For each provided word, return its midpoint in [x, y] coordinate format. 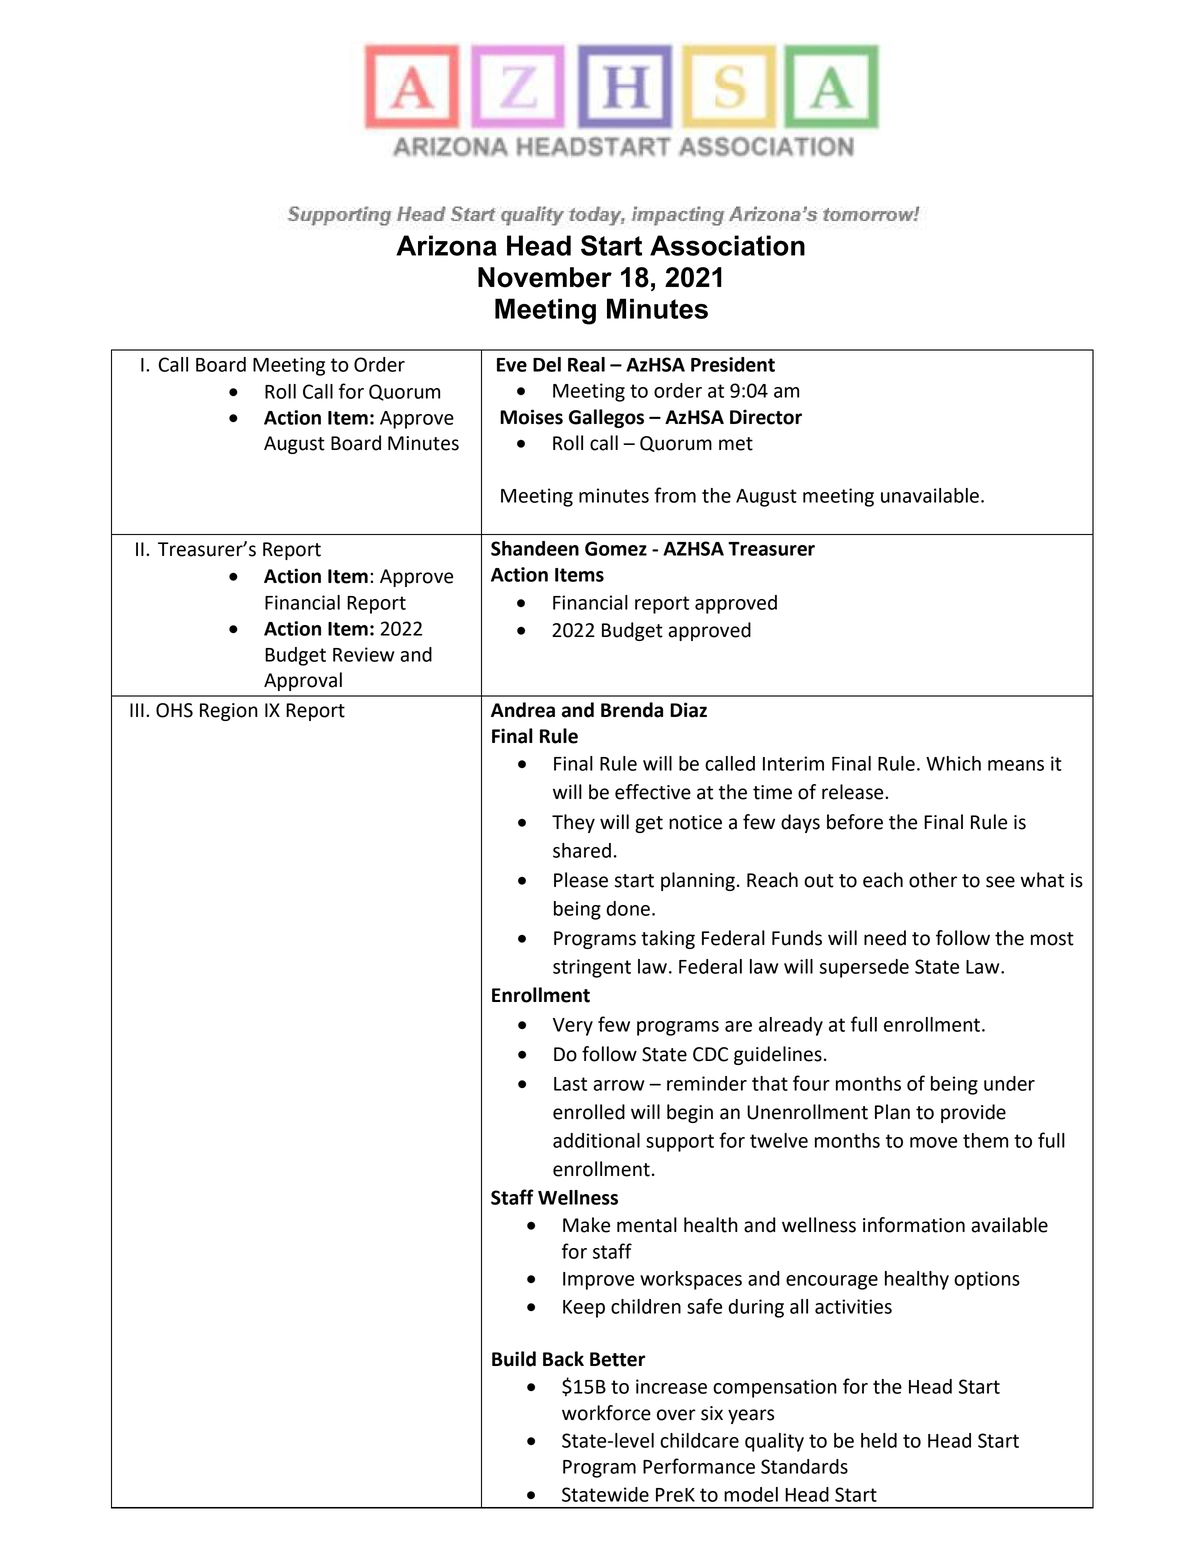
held [879, 1440]
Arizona [446, 245]
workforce [606, 1413]
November [545, 277]
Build [514, 1359]
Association [727, 245]
